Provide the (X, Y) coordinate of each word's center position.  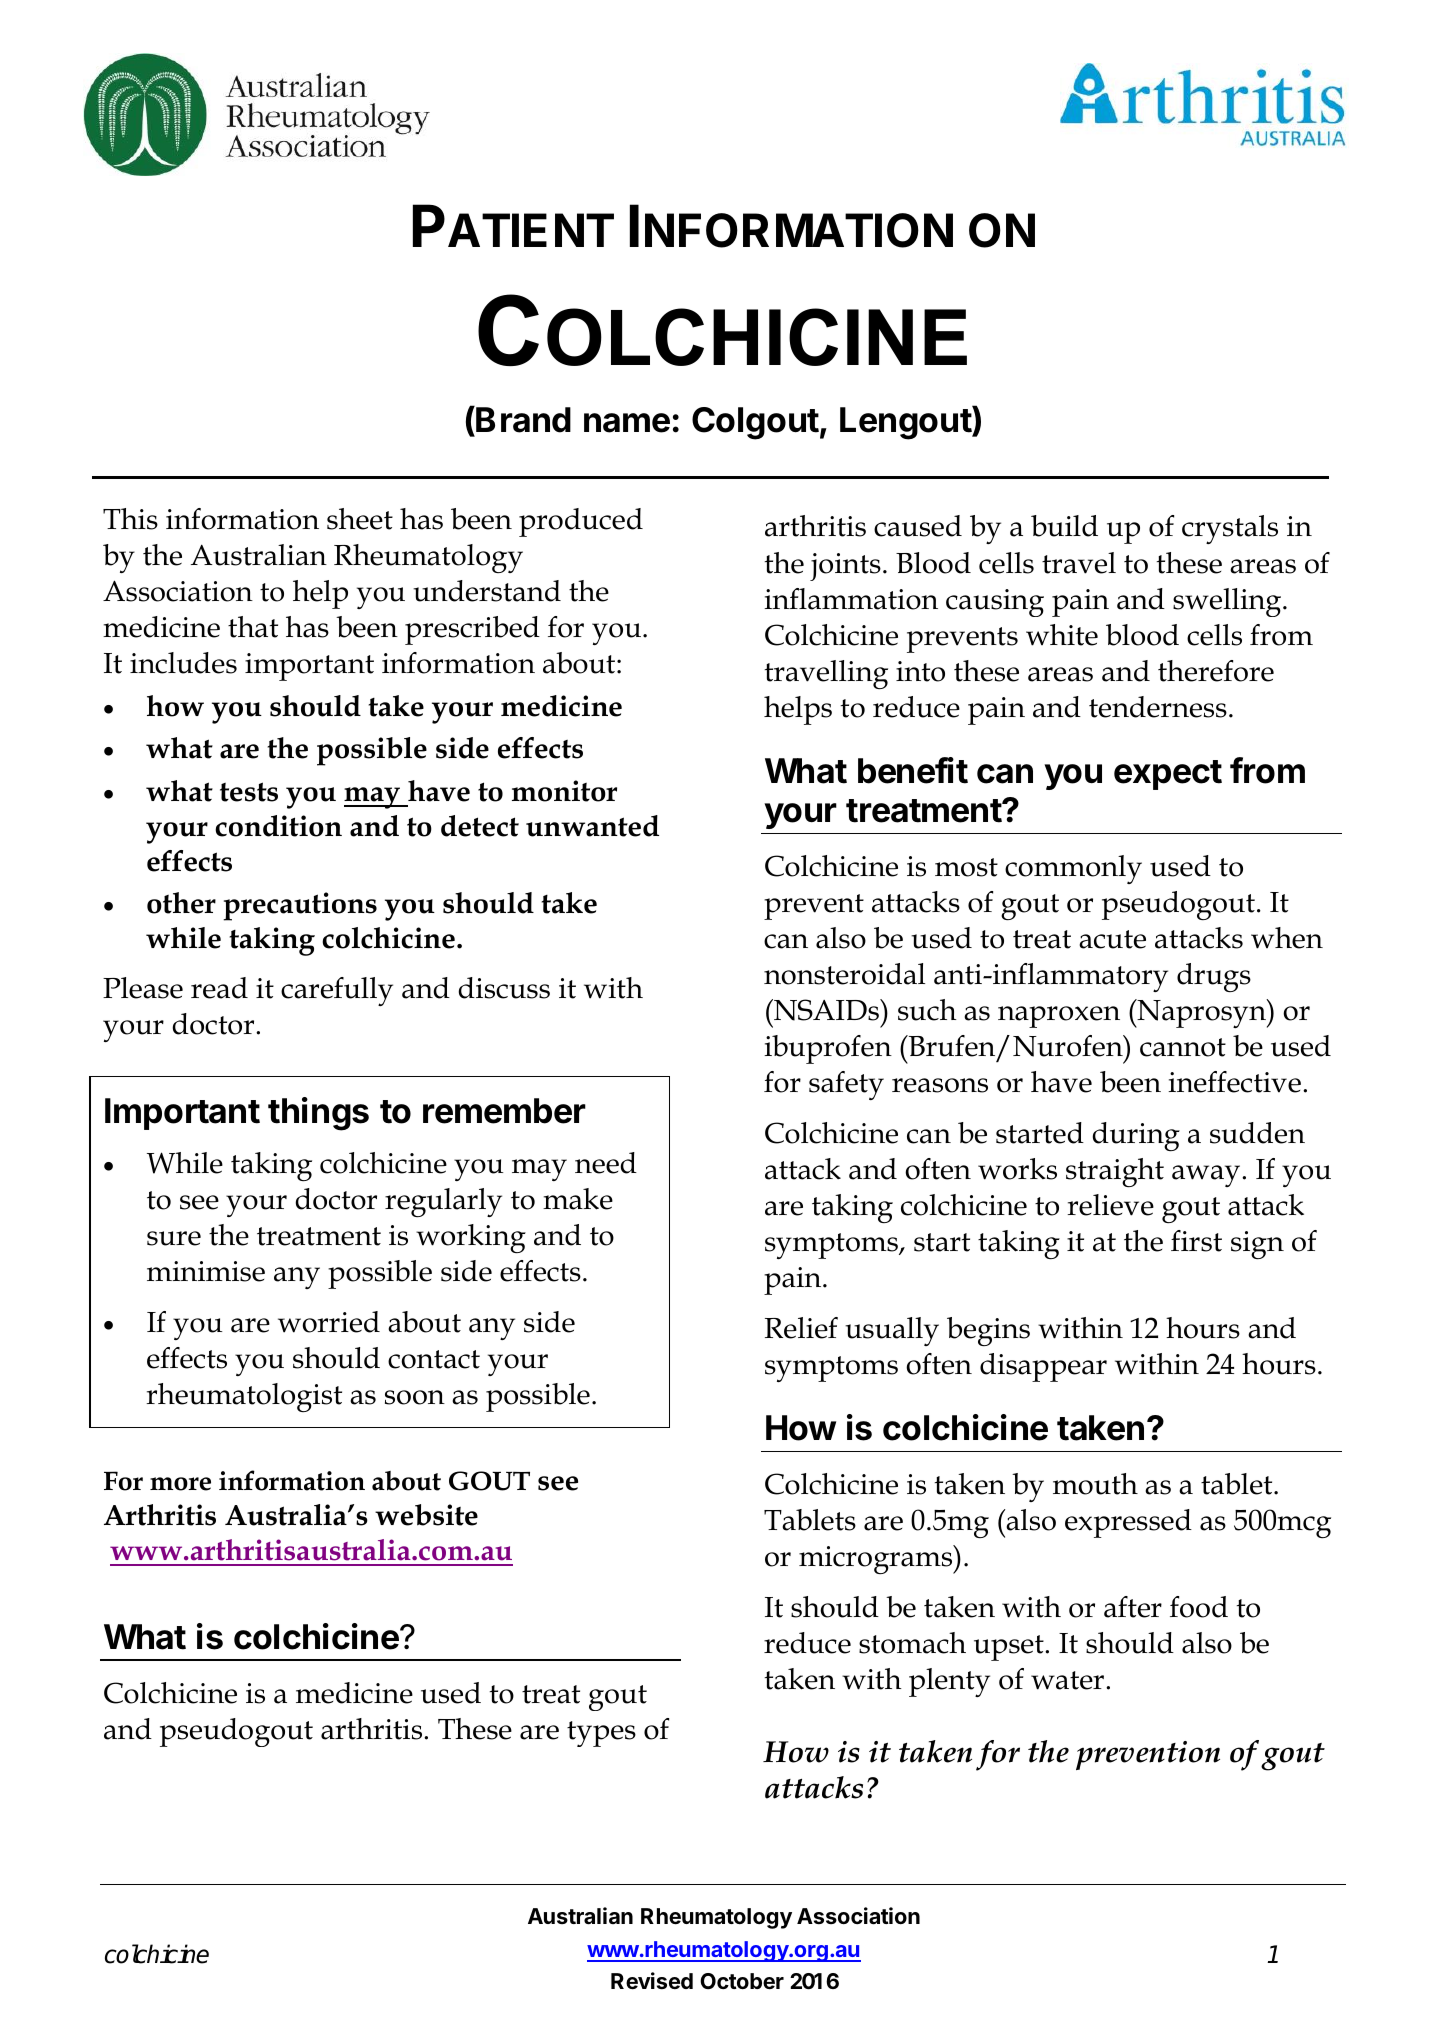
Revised (652, 1981)
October (742, 1981)
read (219, 988)
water (1069, 1680)
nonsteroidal (844, 974)
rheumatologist (244, 1397)
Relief (801, 1328)
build (1064, 526)
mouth (1095, 1484)
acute (1112, 939)
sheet (360, 519)
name (627, 423)
